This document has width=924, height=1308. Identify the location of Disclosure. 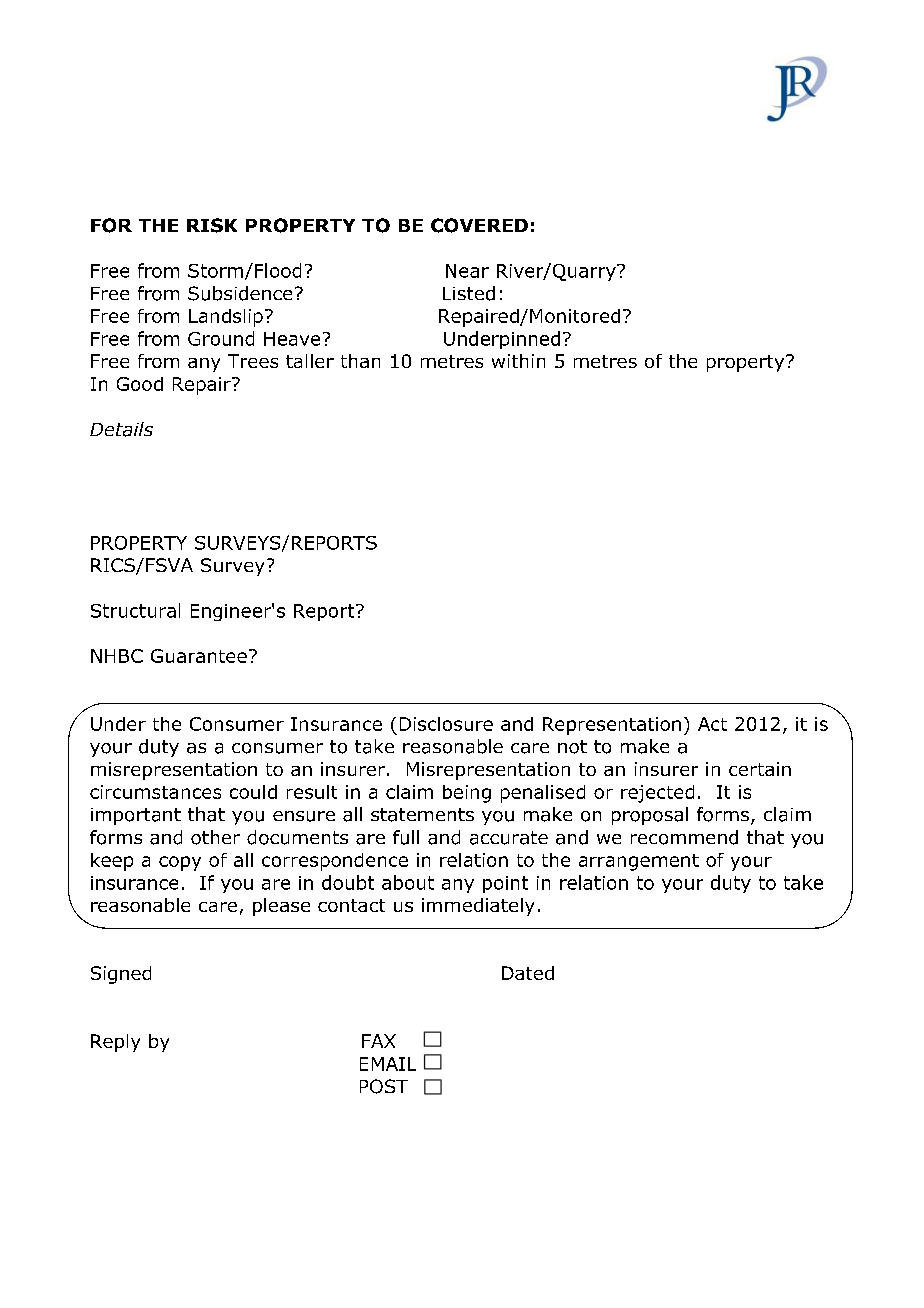
(446, 724).
